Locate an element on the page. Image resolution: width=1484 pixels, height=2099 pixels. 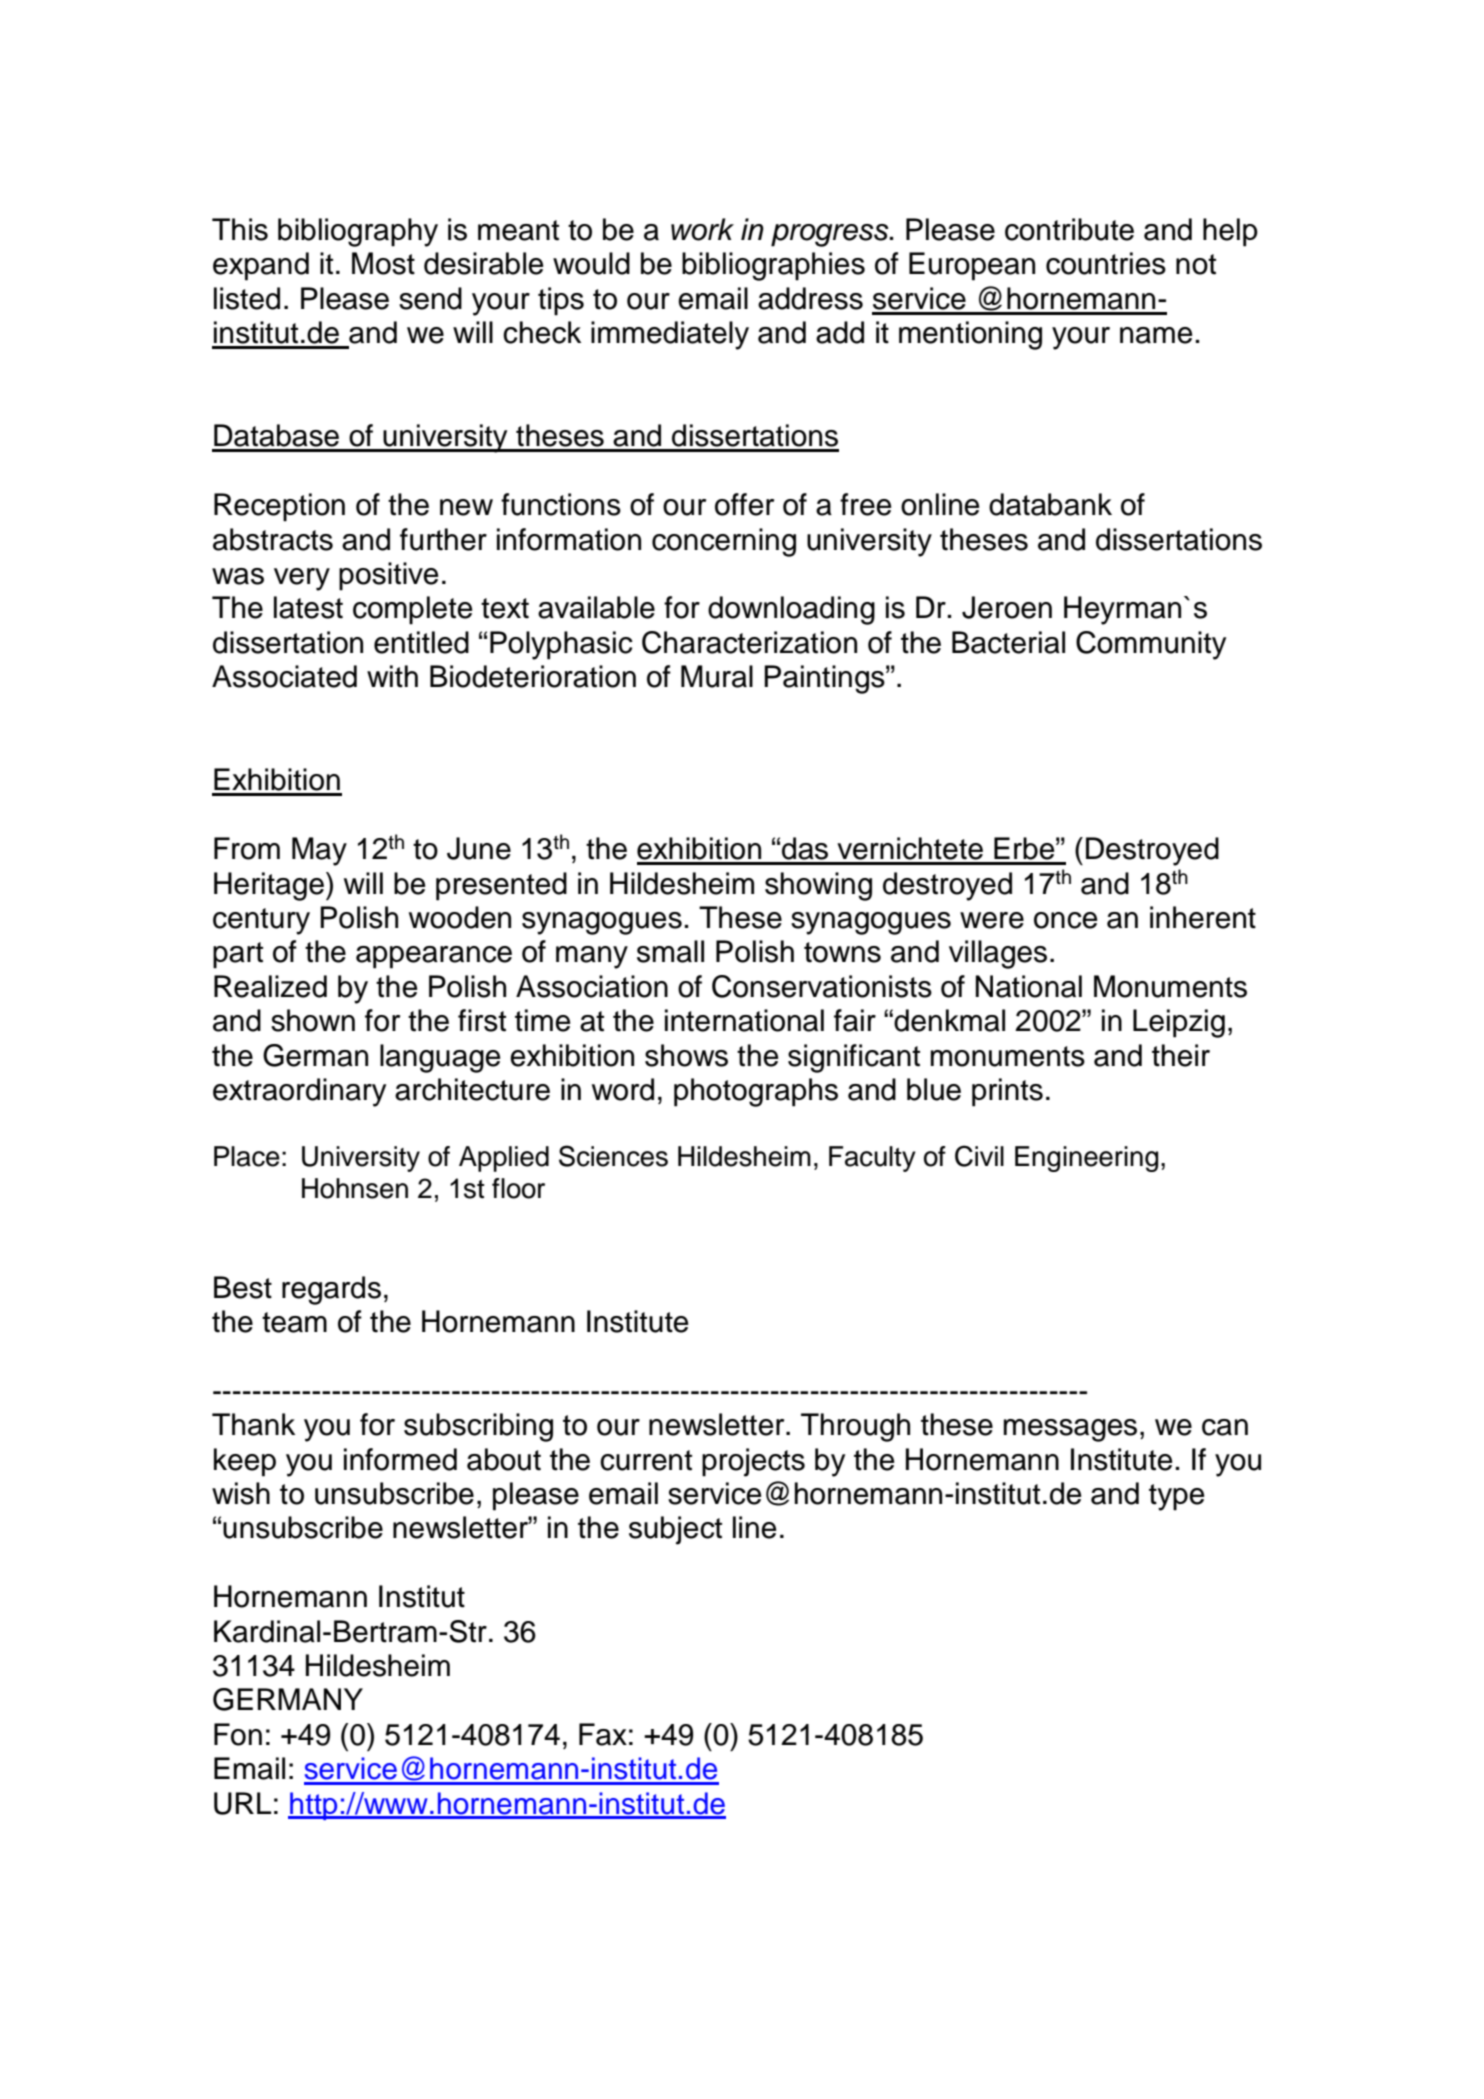
messages is located at coordinates (1070, 1430).
